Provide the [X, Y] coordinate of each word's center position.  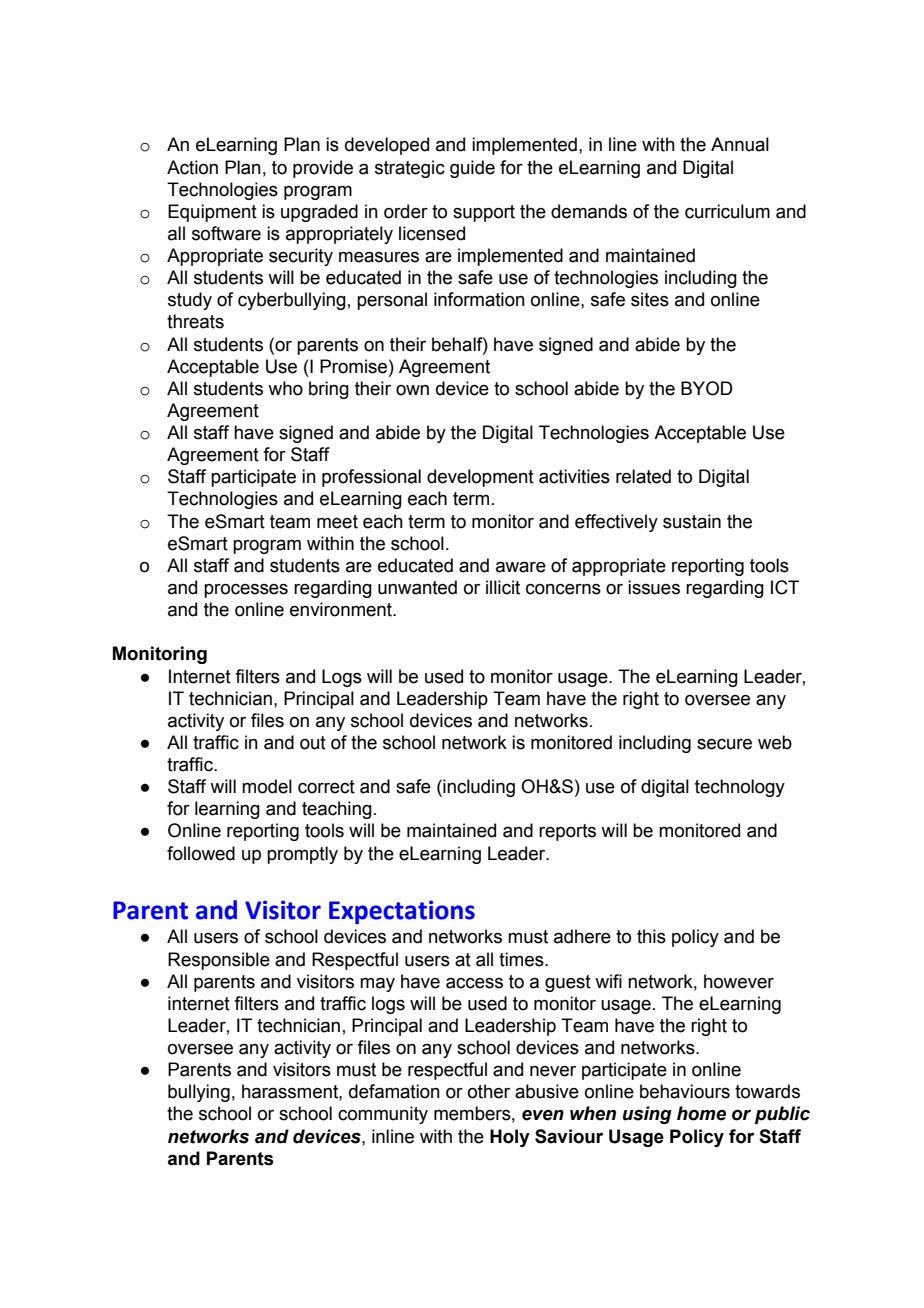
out [313, 743]
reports [567, 832]
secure [724, 744]
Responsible [219, 961]
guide [472, 169]
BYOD [707, 388]
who [285, 388]
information [479, 299]
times [522, 959]
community [383, 1115]
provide [323, 169]
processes [246, 591]
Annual [740, 144]
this [651, 936]
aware [521, 567]
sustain [692, 521]
